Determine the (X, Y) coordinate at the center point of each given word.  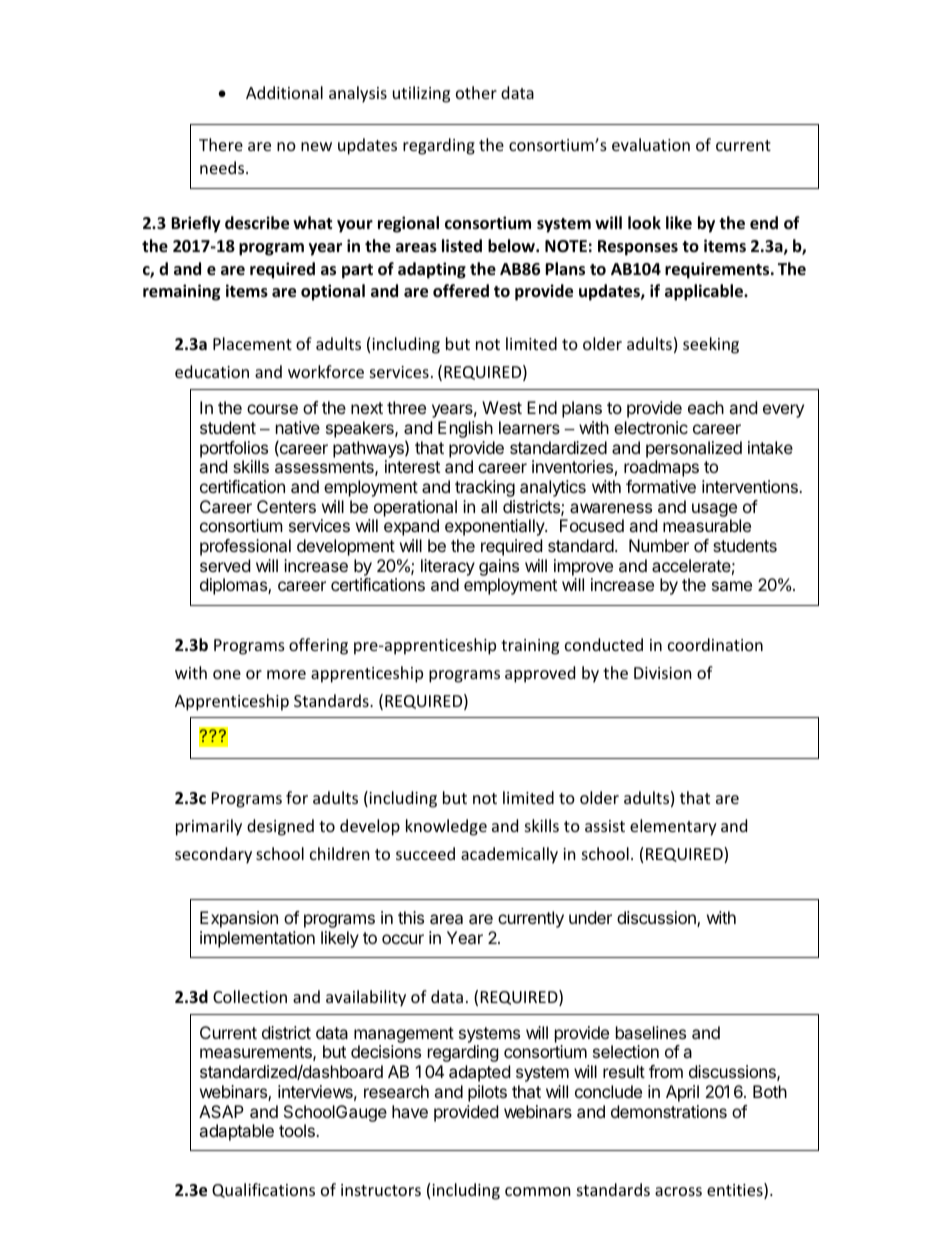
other (476, 92)
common (538, 1191)
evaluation (651, 144)
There (221, 144)
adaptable (236, 1132)
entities (736, 1191)
